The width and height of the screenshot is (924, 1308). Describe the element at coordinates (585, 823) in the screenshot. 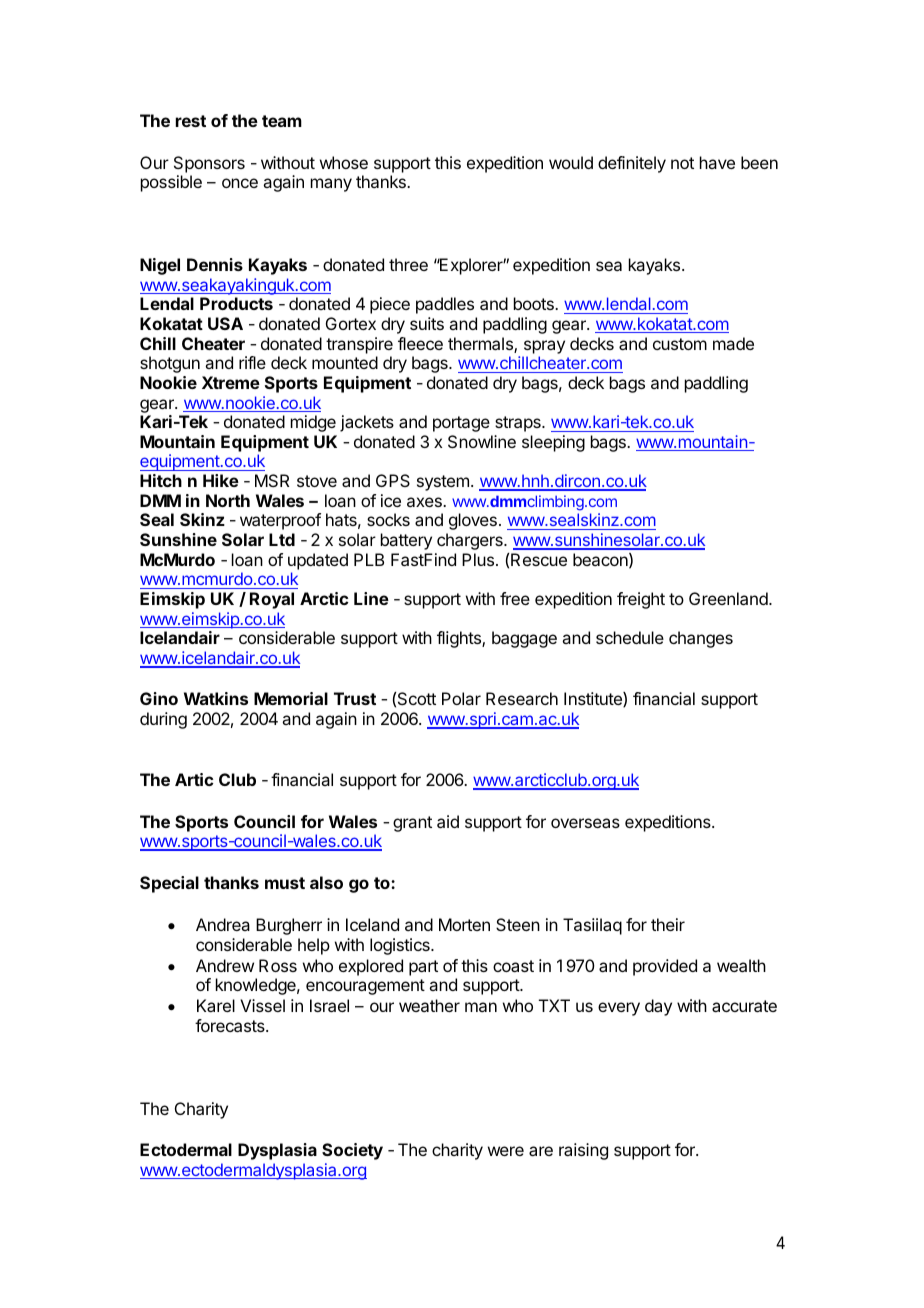

I see `overseas` at that location.
